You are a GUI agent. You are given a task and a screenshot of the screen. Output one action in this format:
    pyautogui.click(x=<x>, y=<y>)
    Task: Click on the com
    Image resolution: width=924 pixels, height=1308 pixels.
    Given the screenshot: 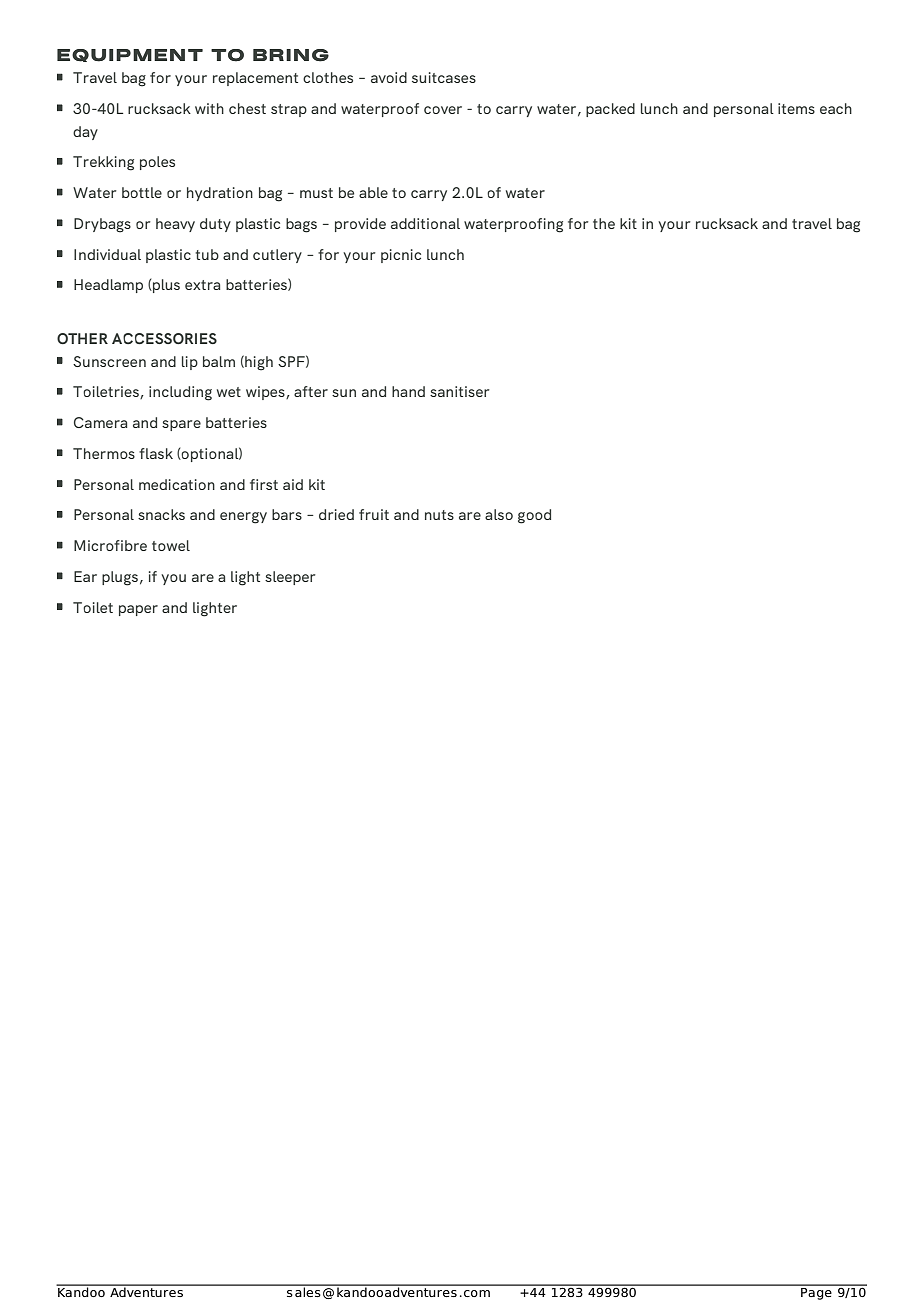 What is the action you would take?
    pyautogui.click(x=477, y=1293)
